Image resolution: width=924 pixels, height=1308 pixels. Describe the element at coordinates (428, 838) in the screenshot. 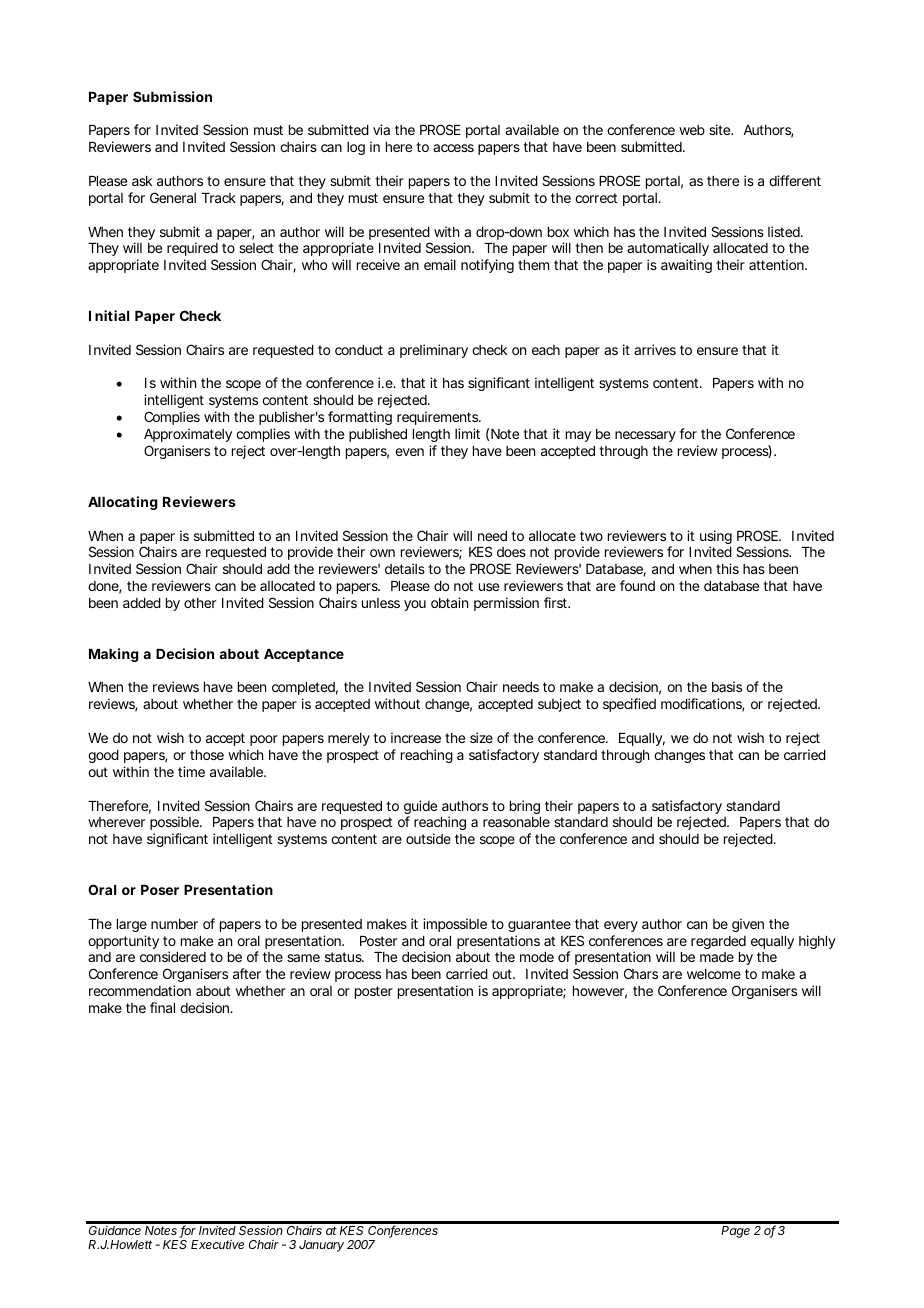

I see `outside` at that location.
